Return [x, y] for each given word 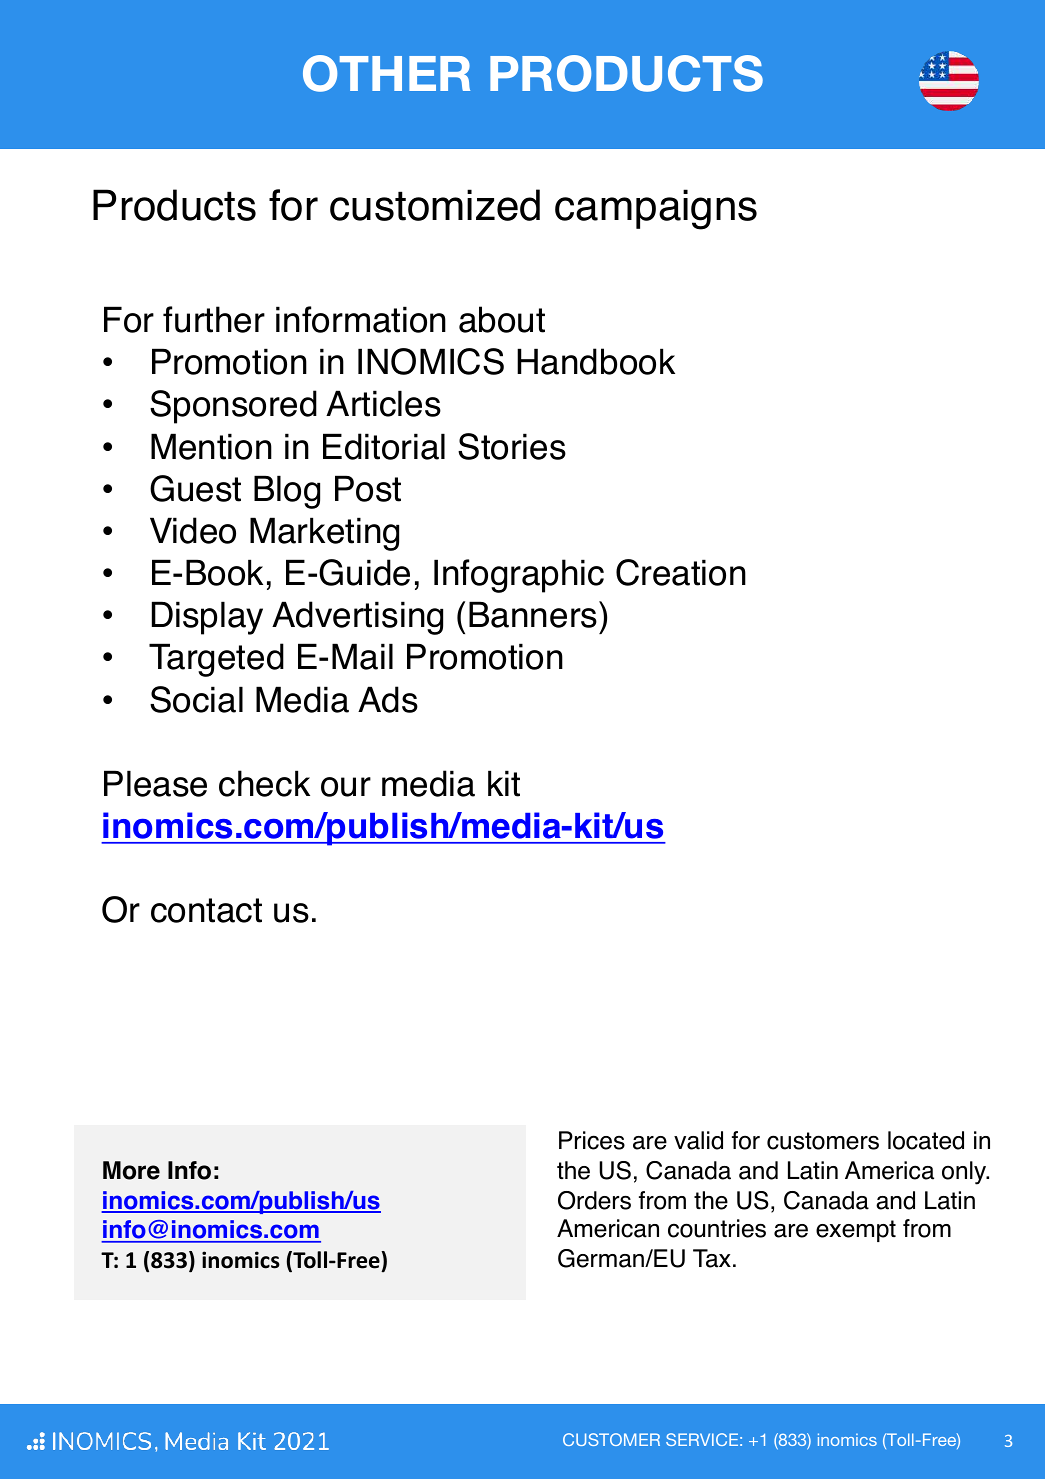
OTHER [386, 73]
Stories [512, 446]
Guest [195, 488]
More [131, 1170]
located [926, 1140]
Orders [594, 1200]
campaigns [656, 209]
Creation [681, 572]
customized [435, 205]
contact [206, 910]
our [346, 787]
